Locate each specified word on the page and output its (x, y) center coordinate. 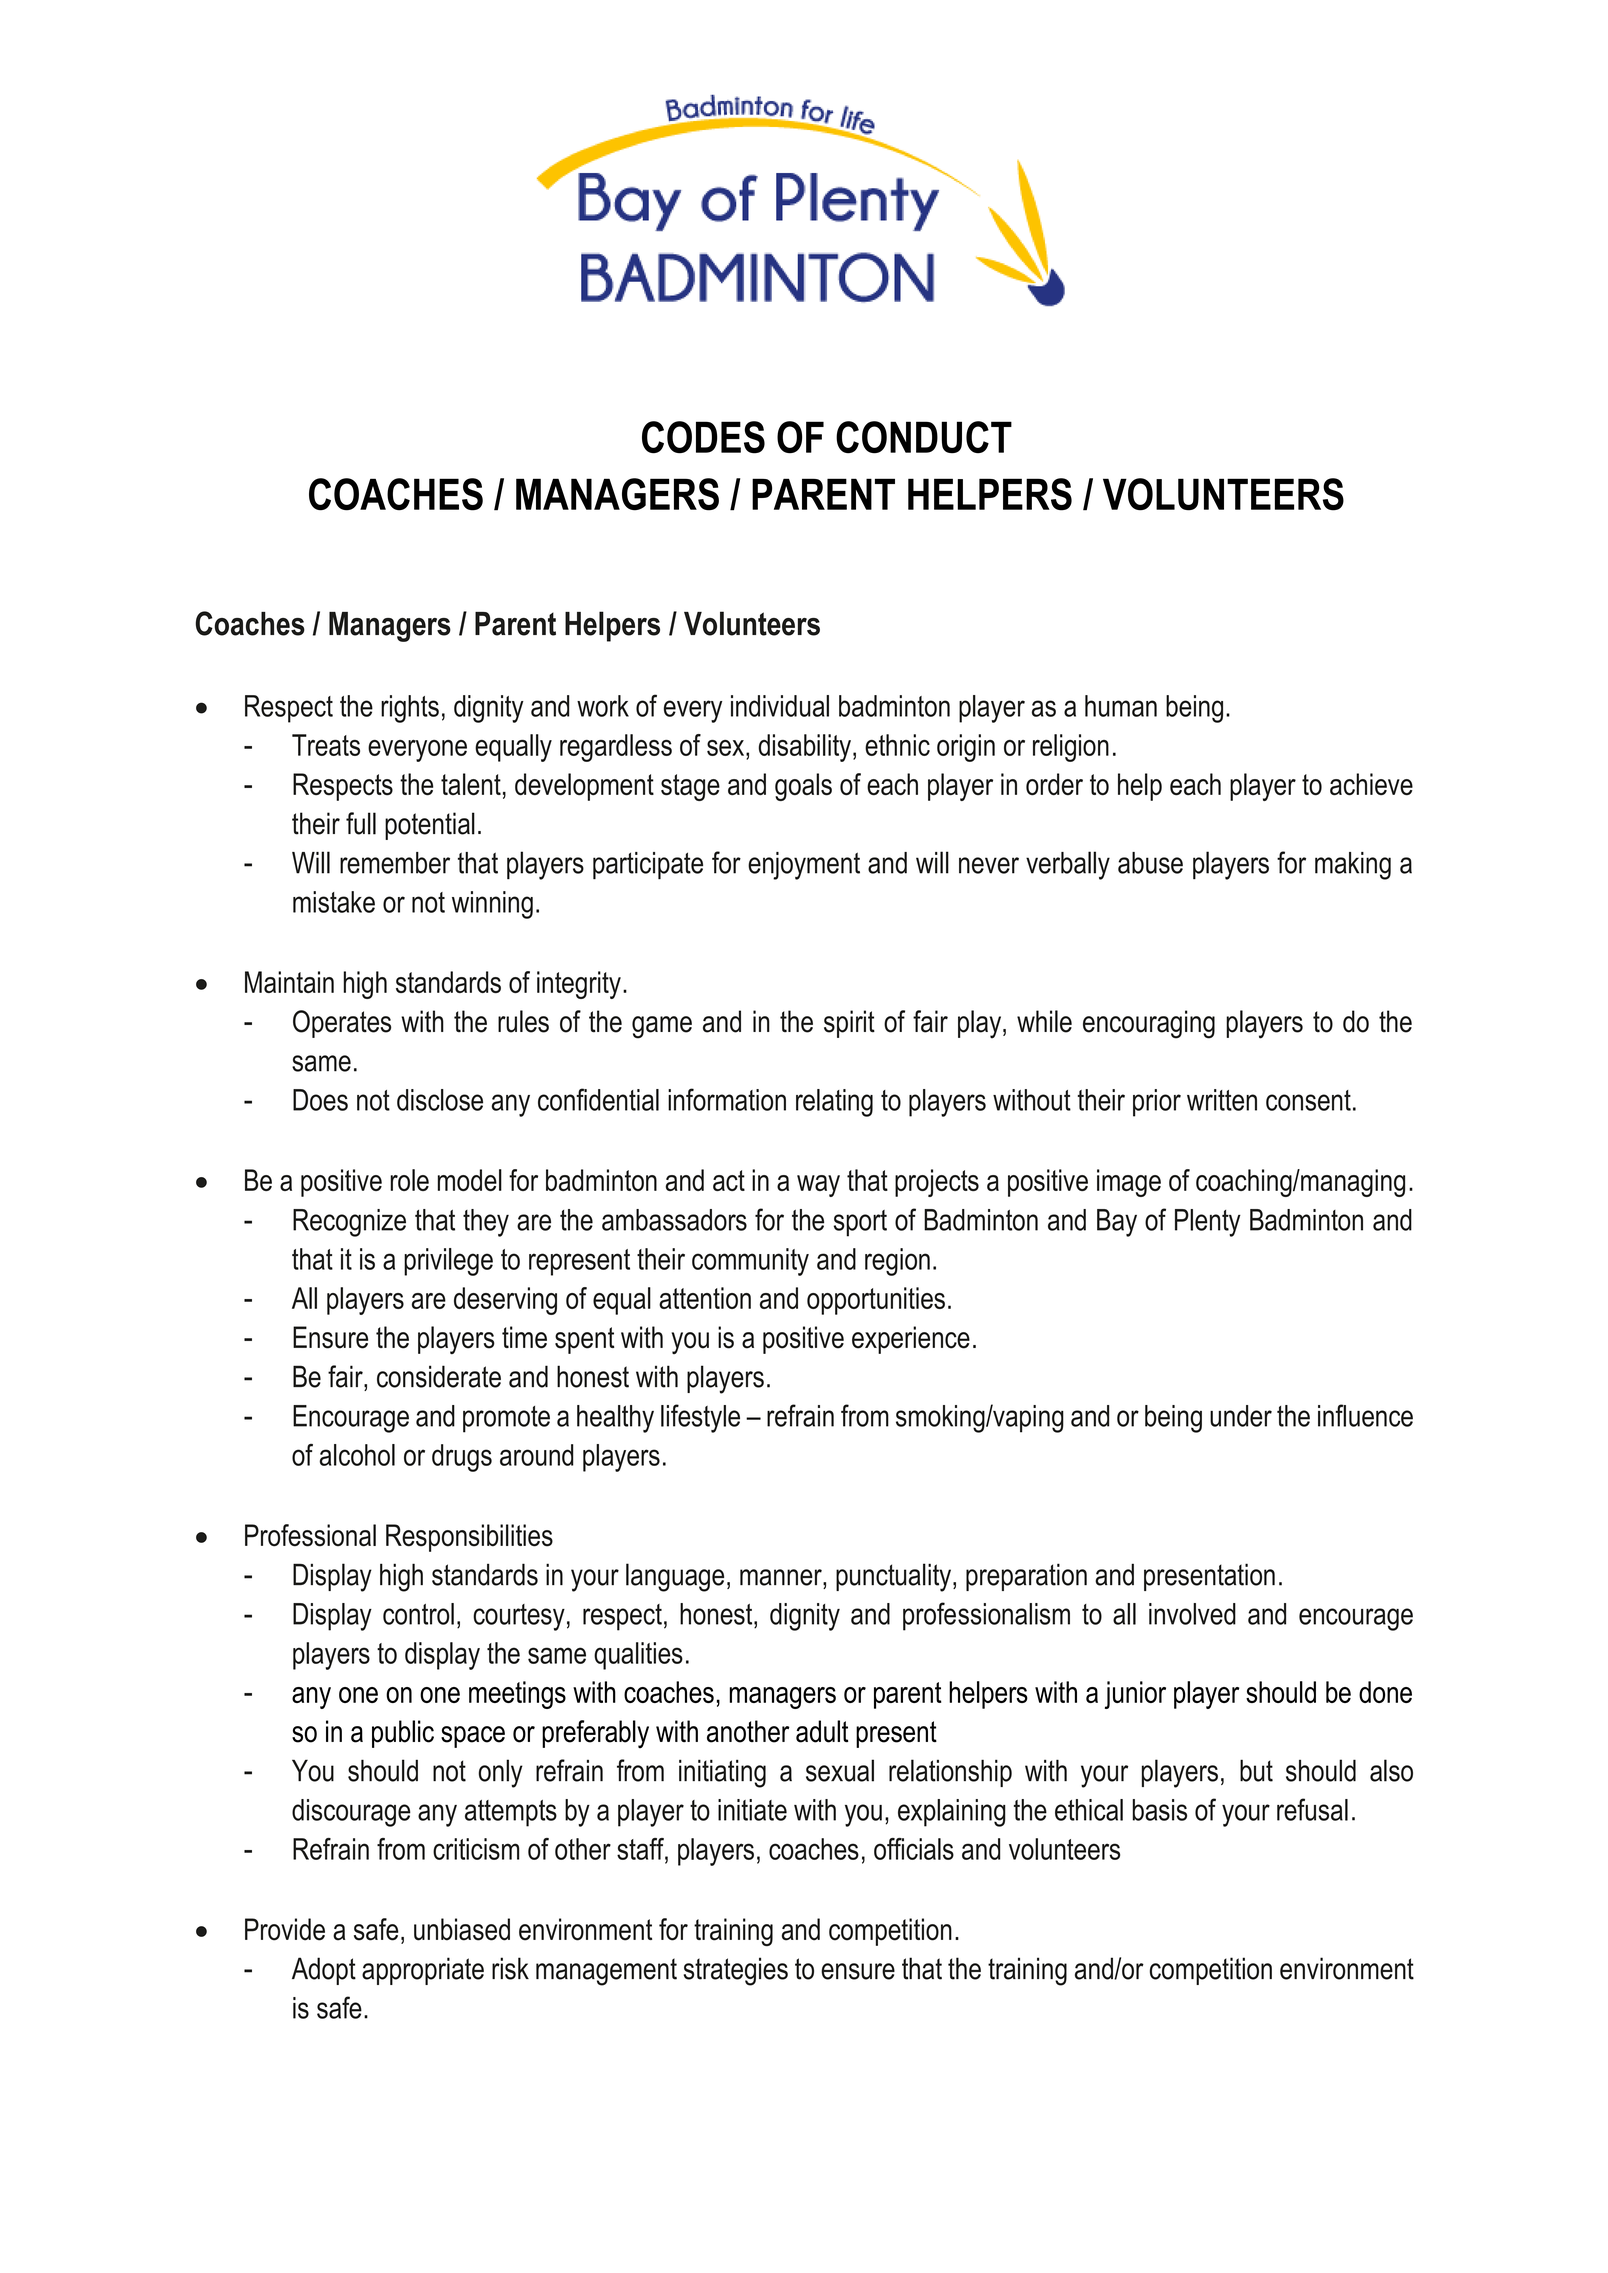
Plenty (1208, 1223)
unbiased (462, 1929)
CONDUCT (924, 437)
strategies (736, 1971)
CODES (703, 437)
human (1121, 706)
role (410, 1180)
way (818, 1186)
